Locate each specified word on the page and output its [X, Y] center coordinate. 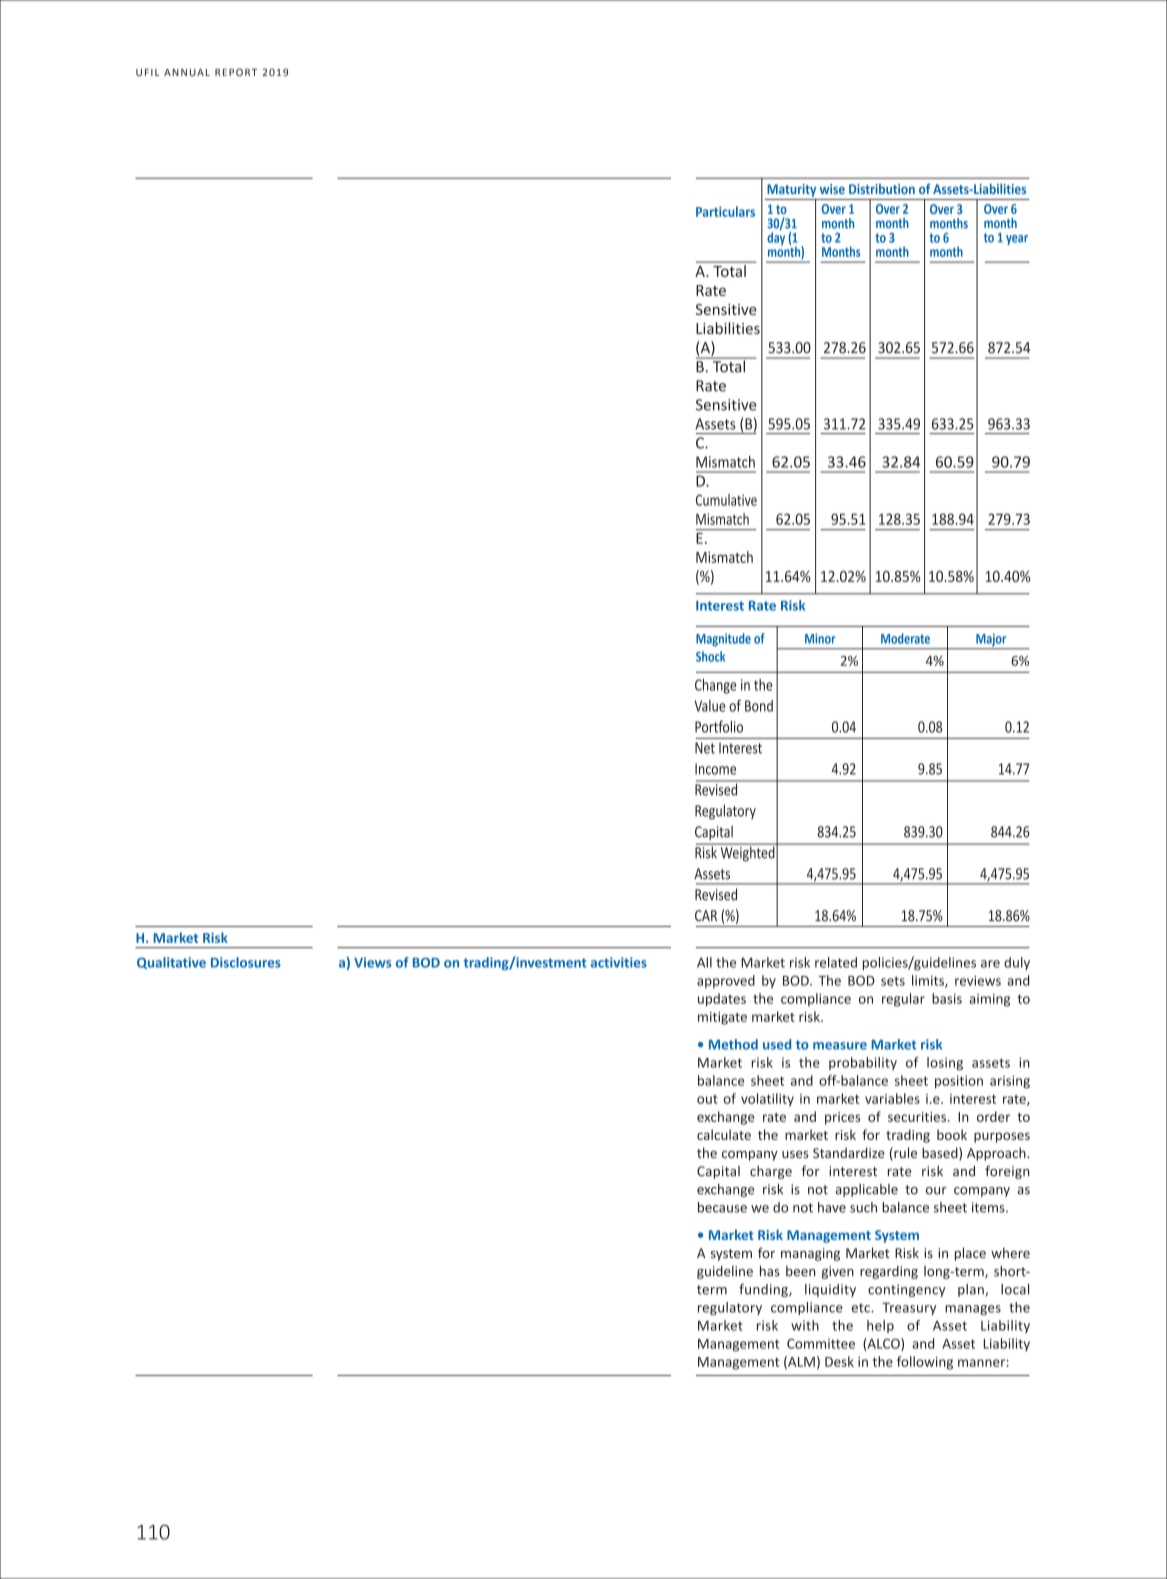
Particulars [725, 211]
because [722, 1207]
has [770, 1271]
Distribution [882, 189]
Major [991, 641]
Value [709, 706]
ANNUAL [187, 72]
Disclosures [246, 962]
